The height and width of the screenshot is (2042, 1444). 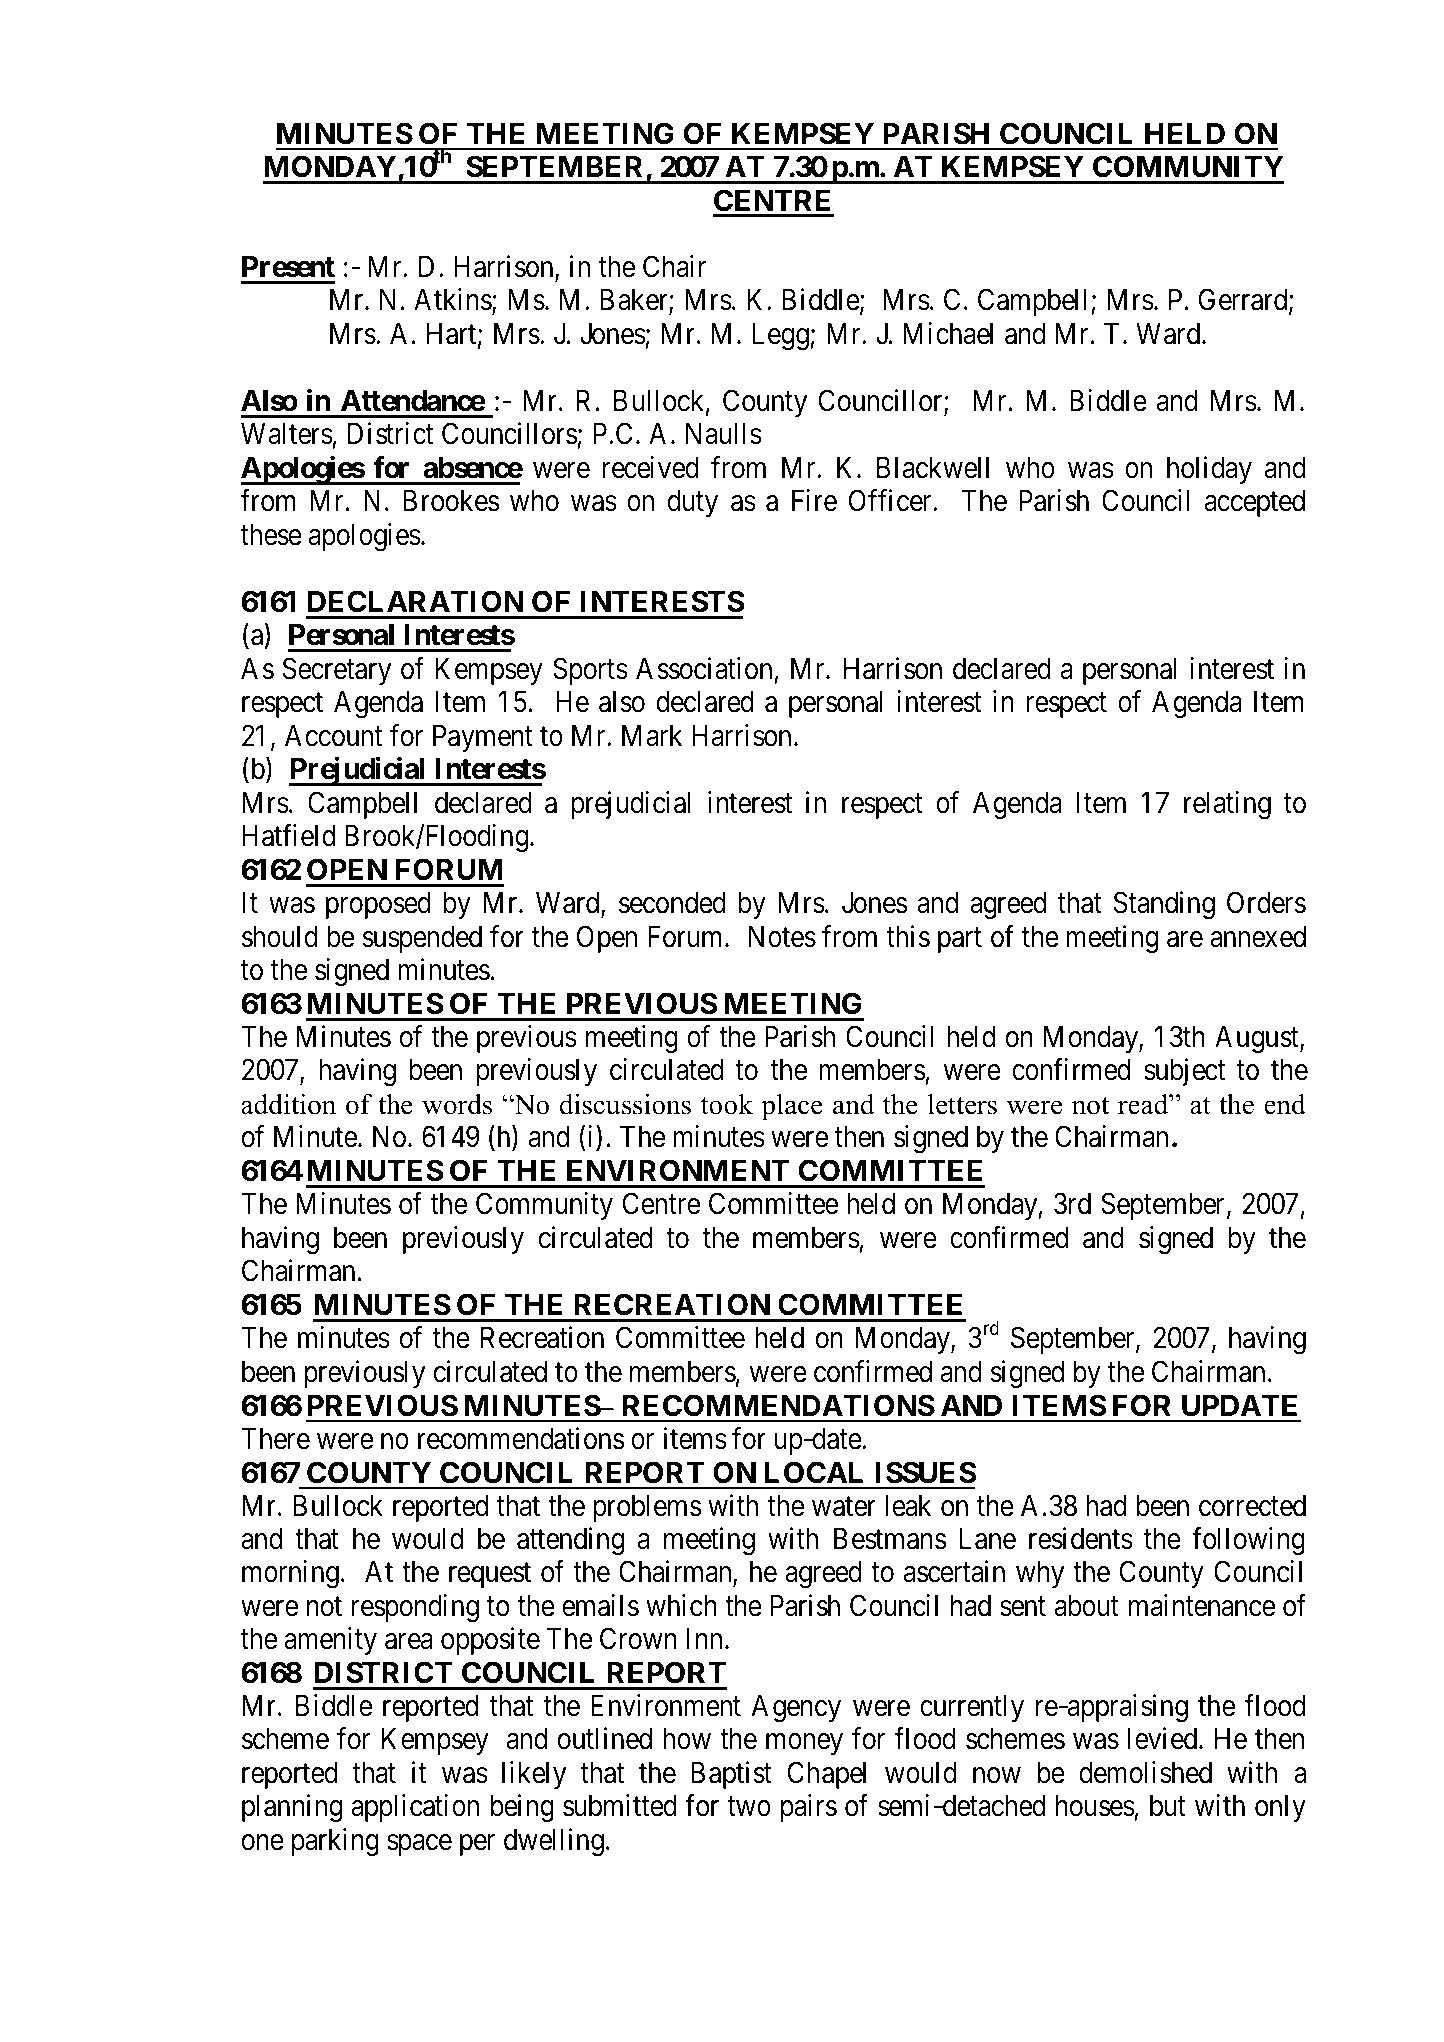 What do you see at coordinates (781, 337) in the screenshot?
I see `Legg` at bounding box center [781, 337].
